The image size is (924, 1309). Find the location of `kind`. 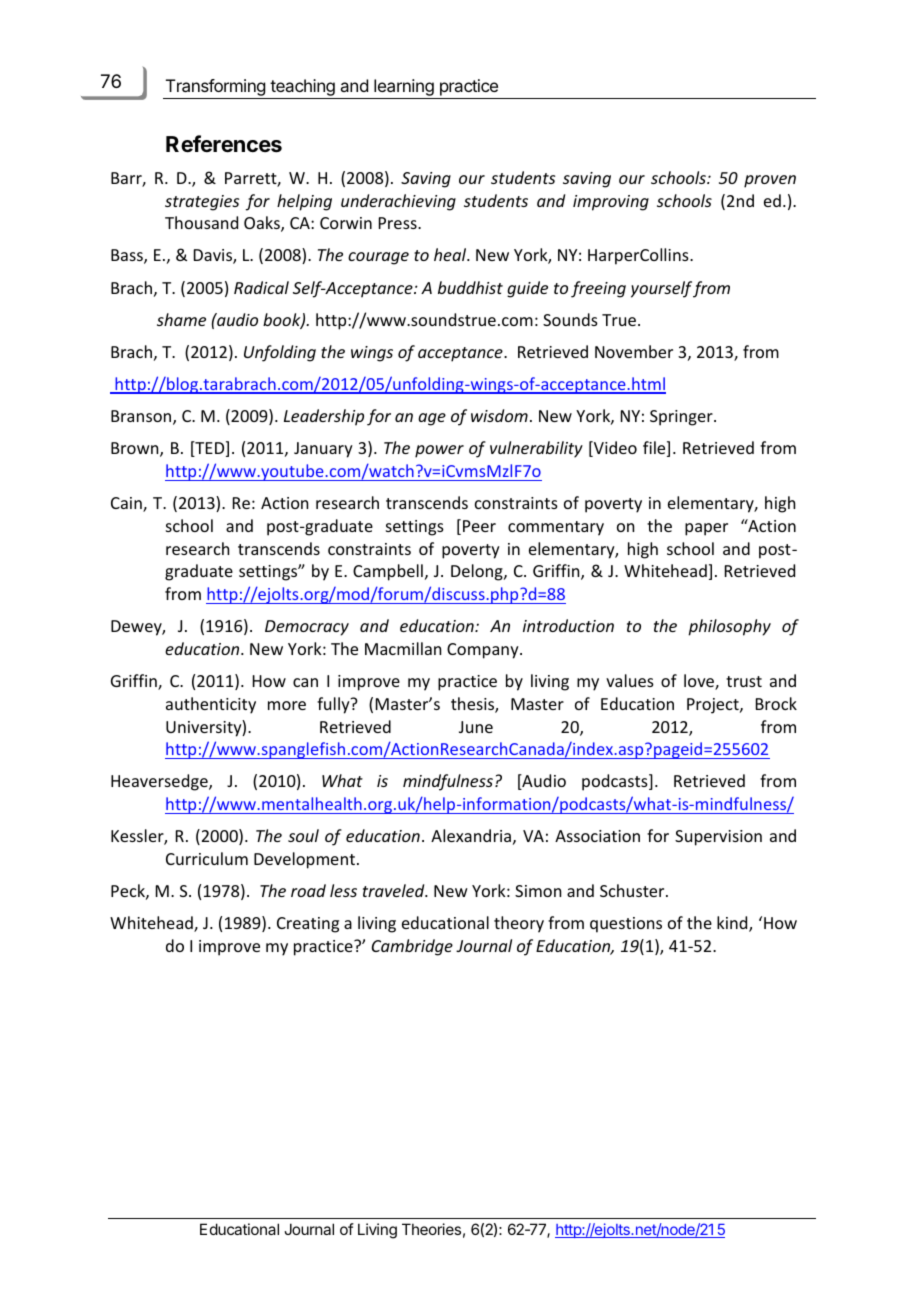

kind is located at coordinates (733, 924).
